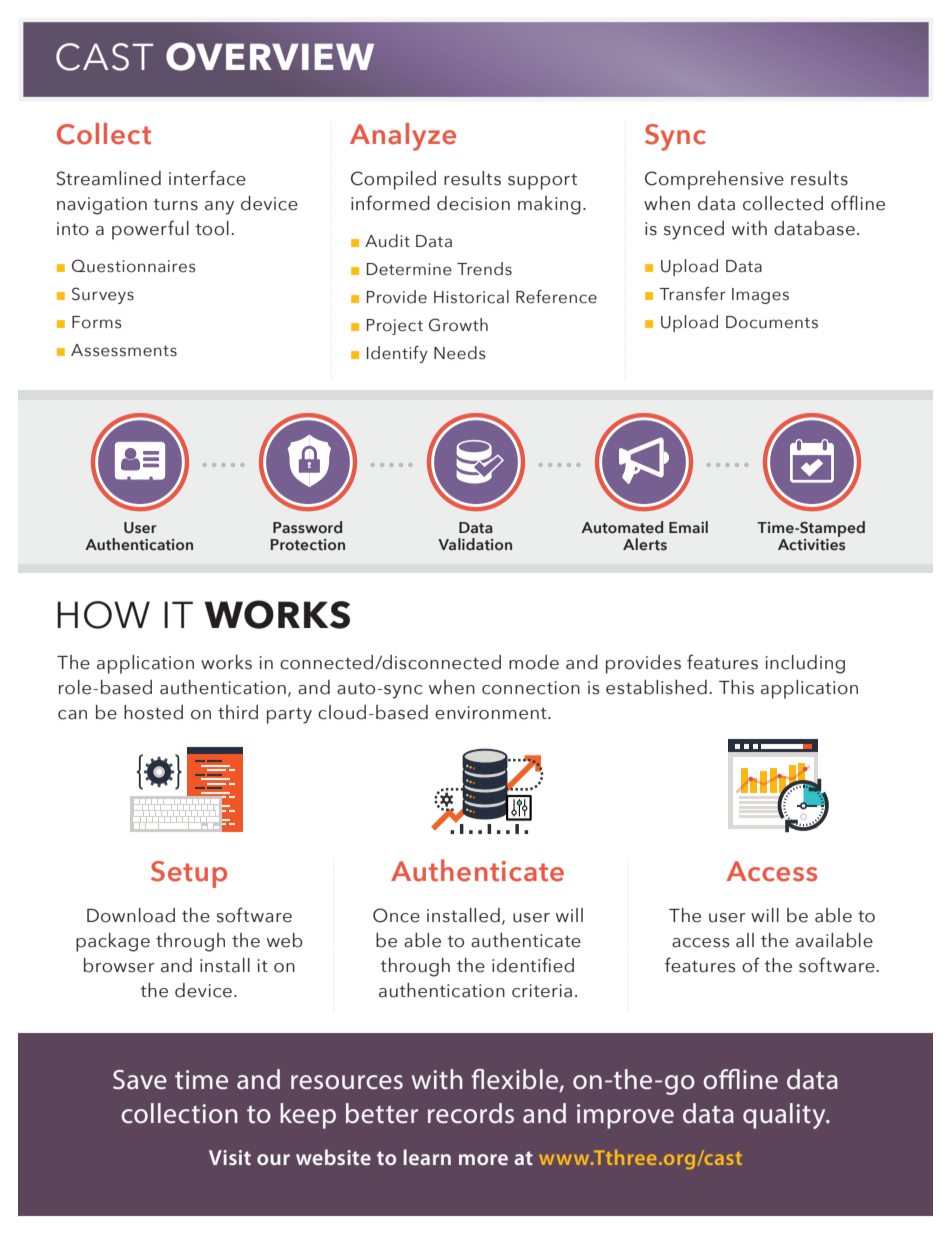 The height and width of the image is (1233, 952). I want to click on Password, so click(307, 527).
